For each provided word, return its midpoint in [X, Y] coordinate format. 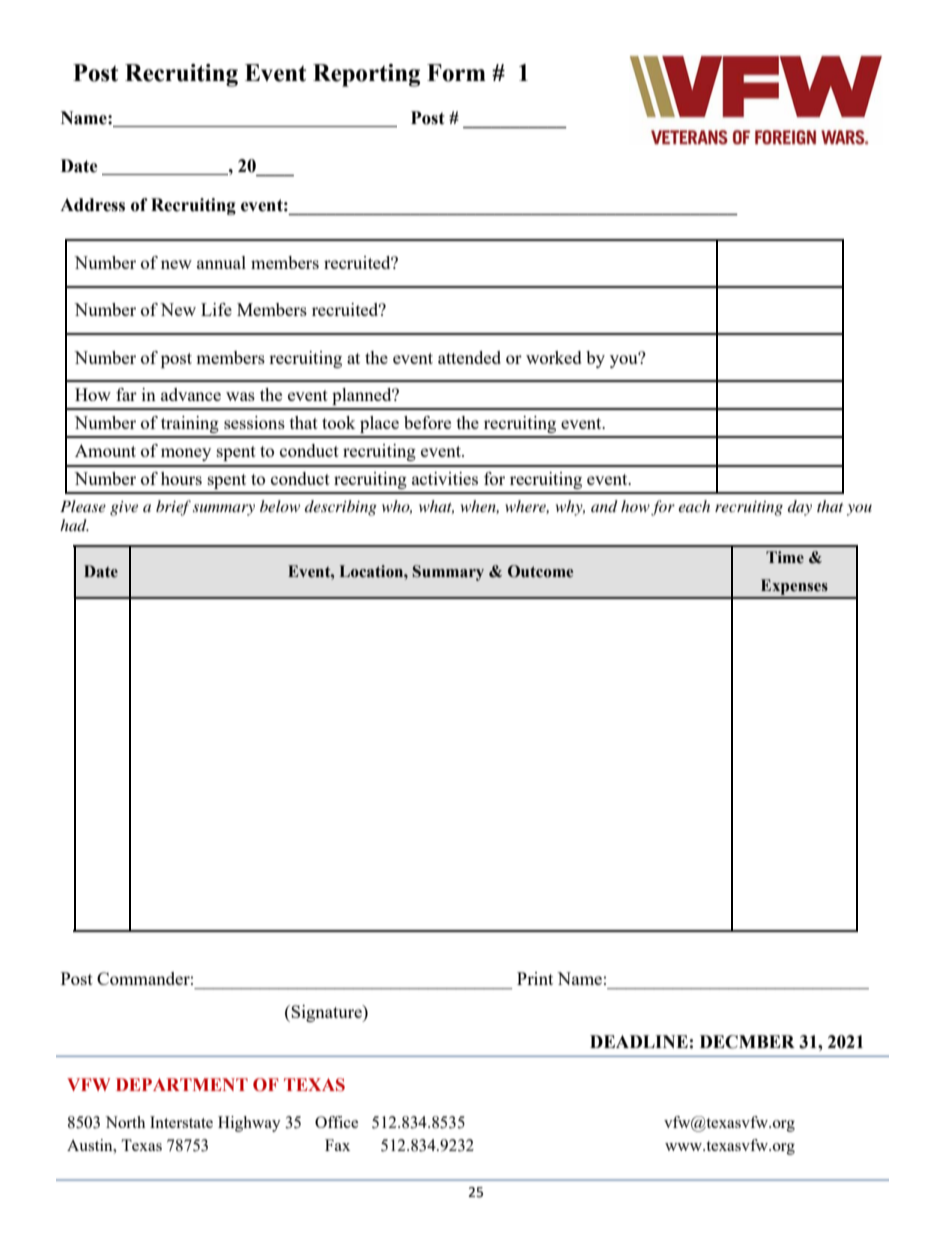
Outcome [540, 571]
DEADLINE [639, 1041]
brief [173, 508]
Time [785, 557]
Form [456, 73]
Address [92, 205]
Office [336, 1122]
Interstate [181, 1122]
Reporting [366, 75]
